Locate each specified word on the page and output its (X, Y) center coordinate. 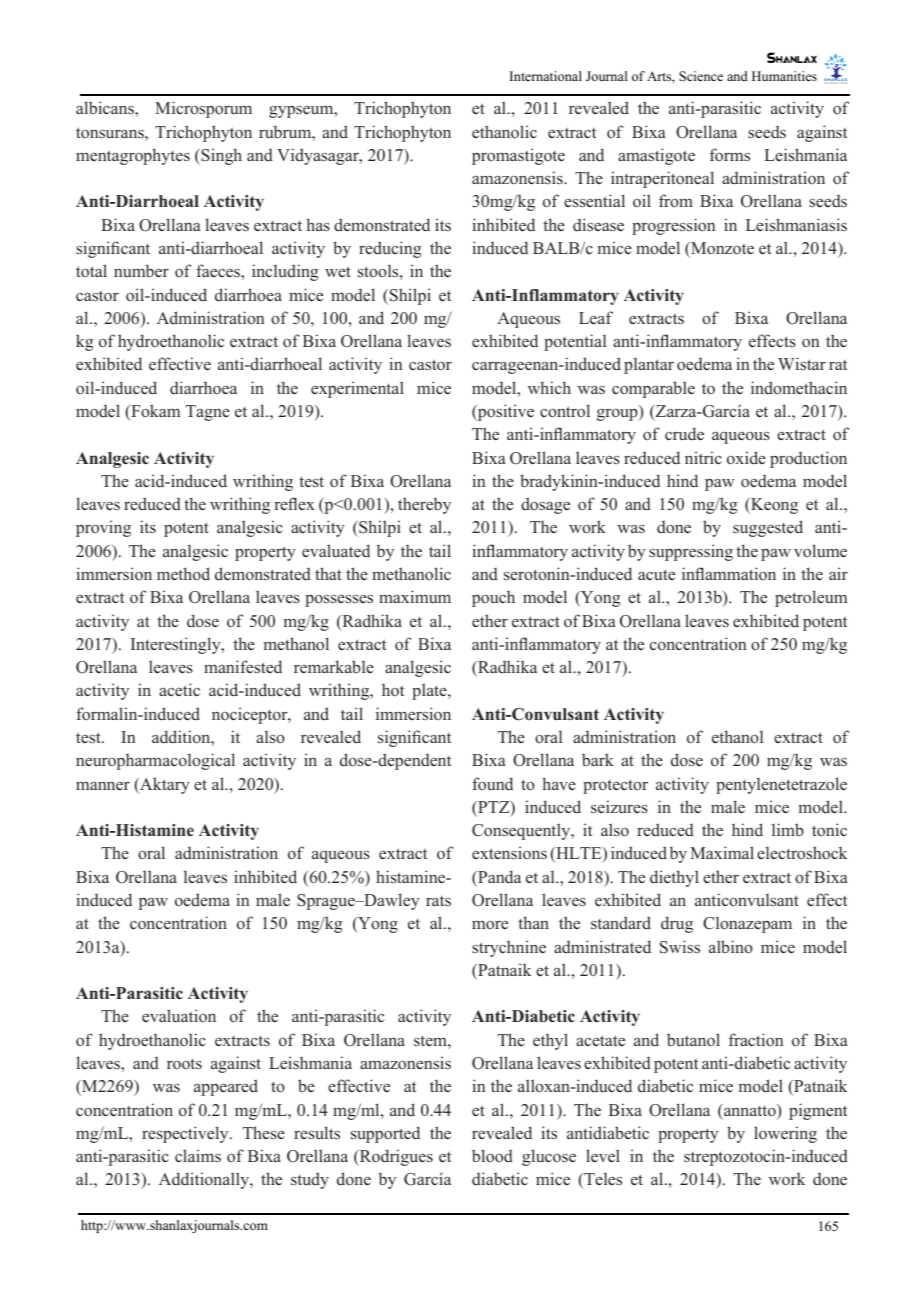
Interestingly (177, 645)
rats (438, 900)
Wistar (802, 363)
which (549, 387)
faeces (219, 270)
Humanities (784, 76)
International (546, 76)
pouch (493, 598)
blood (492, 1156)
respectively (186, 1134)
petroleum (811, 598)
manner (103, 786)
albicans (106, 107)
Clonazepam (747, 924)
